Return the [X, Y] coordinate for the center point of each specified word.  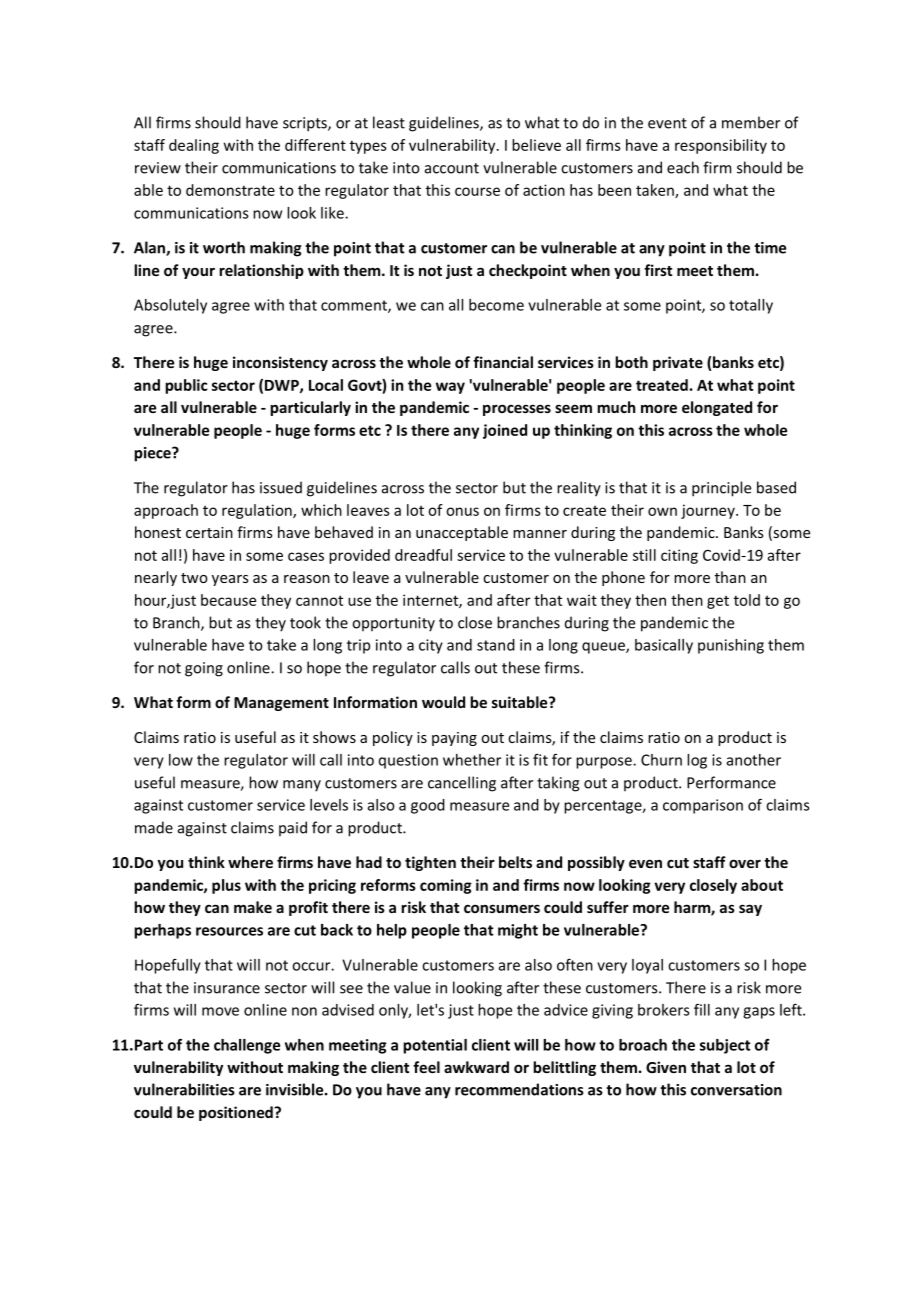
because [228, 600]
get [718, 602]
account [452, 168]
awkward [476, 1067]
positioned [237, 1113]
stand [496, 645]
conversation [736, 1090]
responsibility [721, 146]
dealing [194, 146]
